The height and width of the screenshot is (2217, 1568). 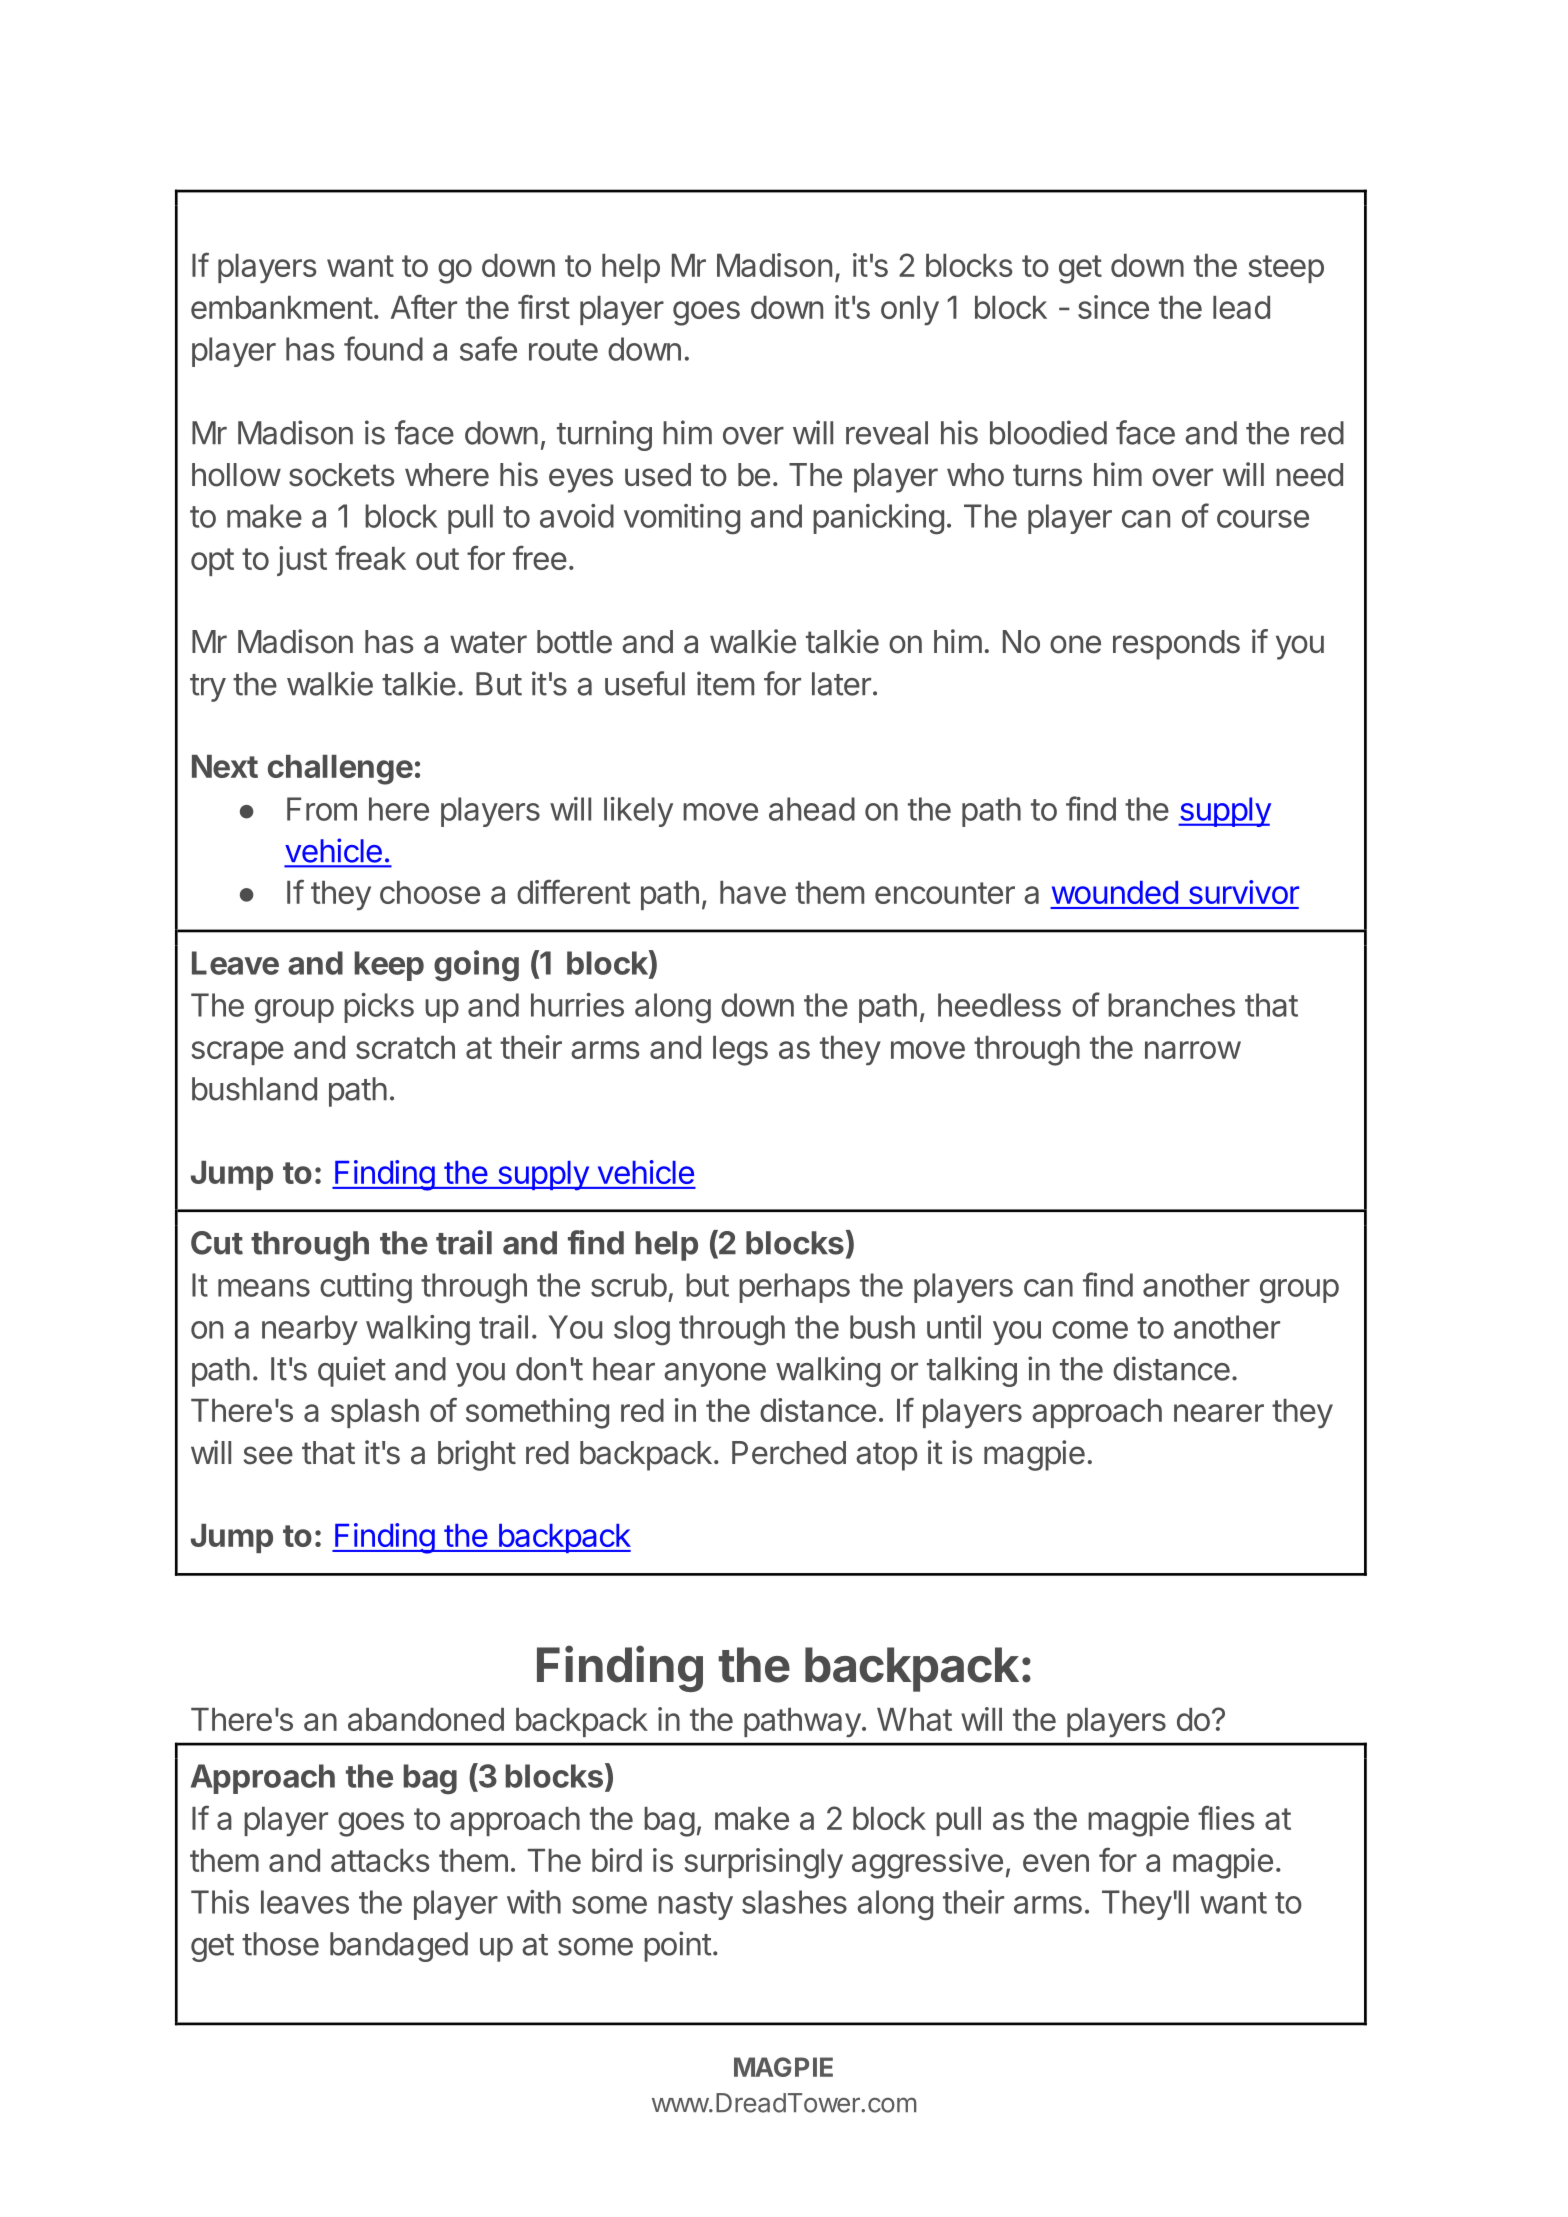 I want to click on anyone, so click(x=715, y=1375).
